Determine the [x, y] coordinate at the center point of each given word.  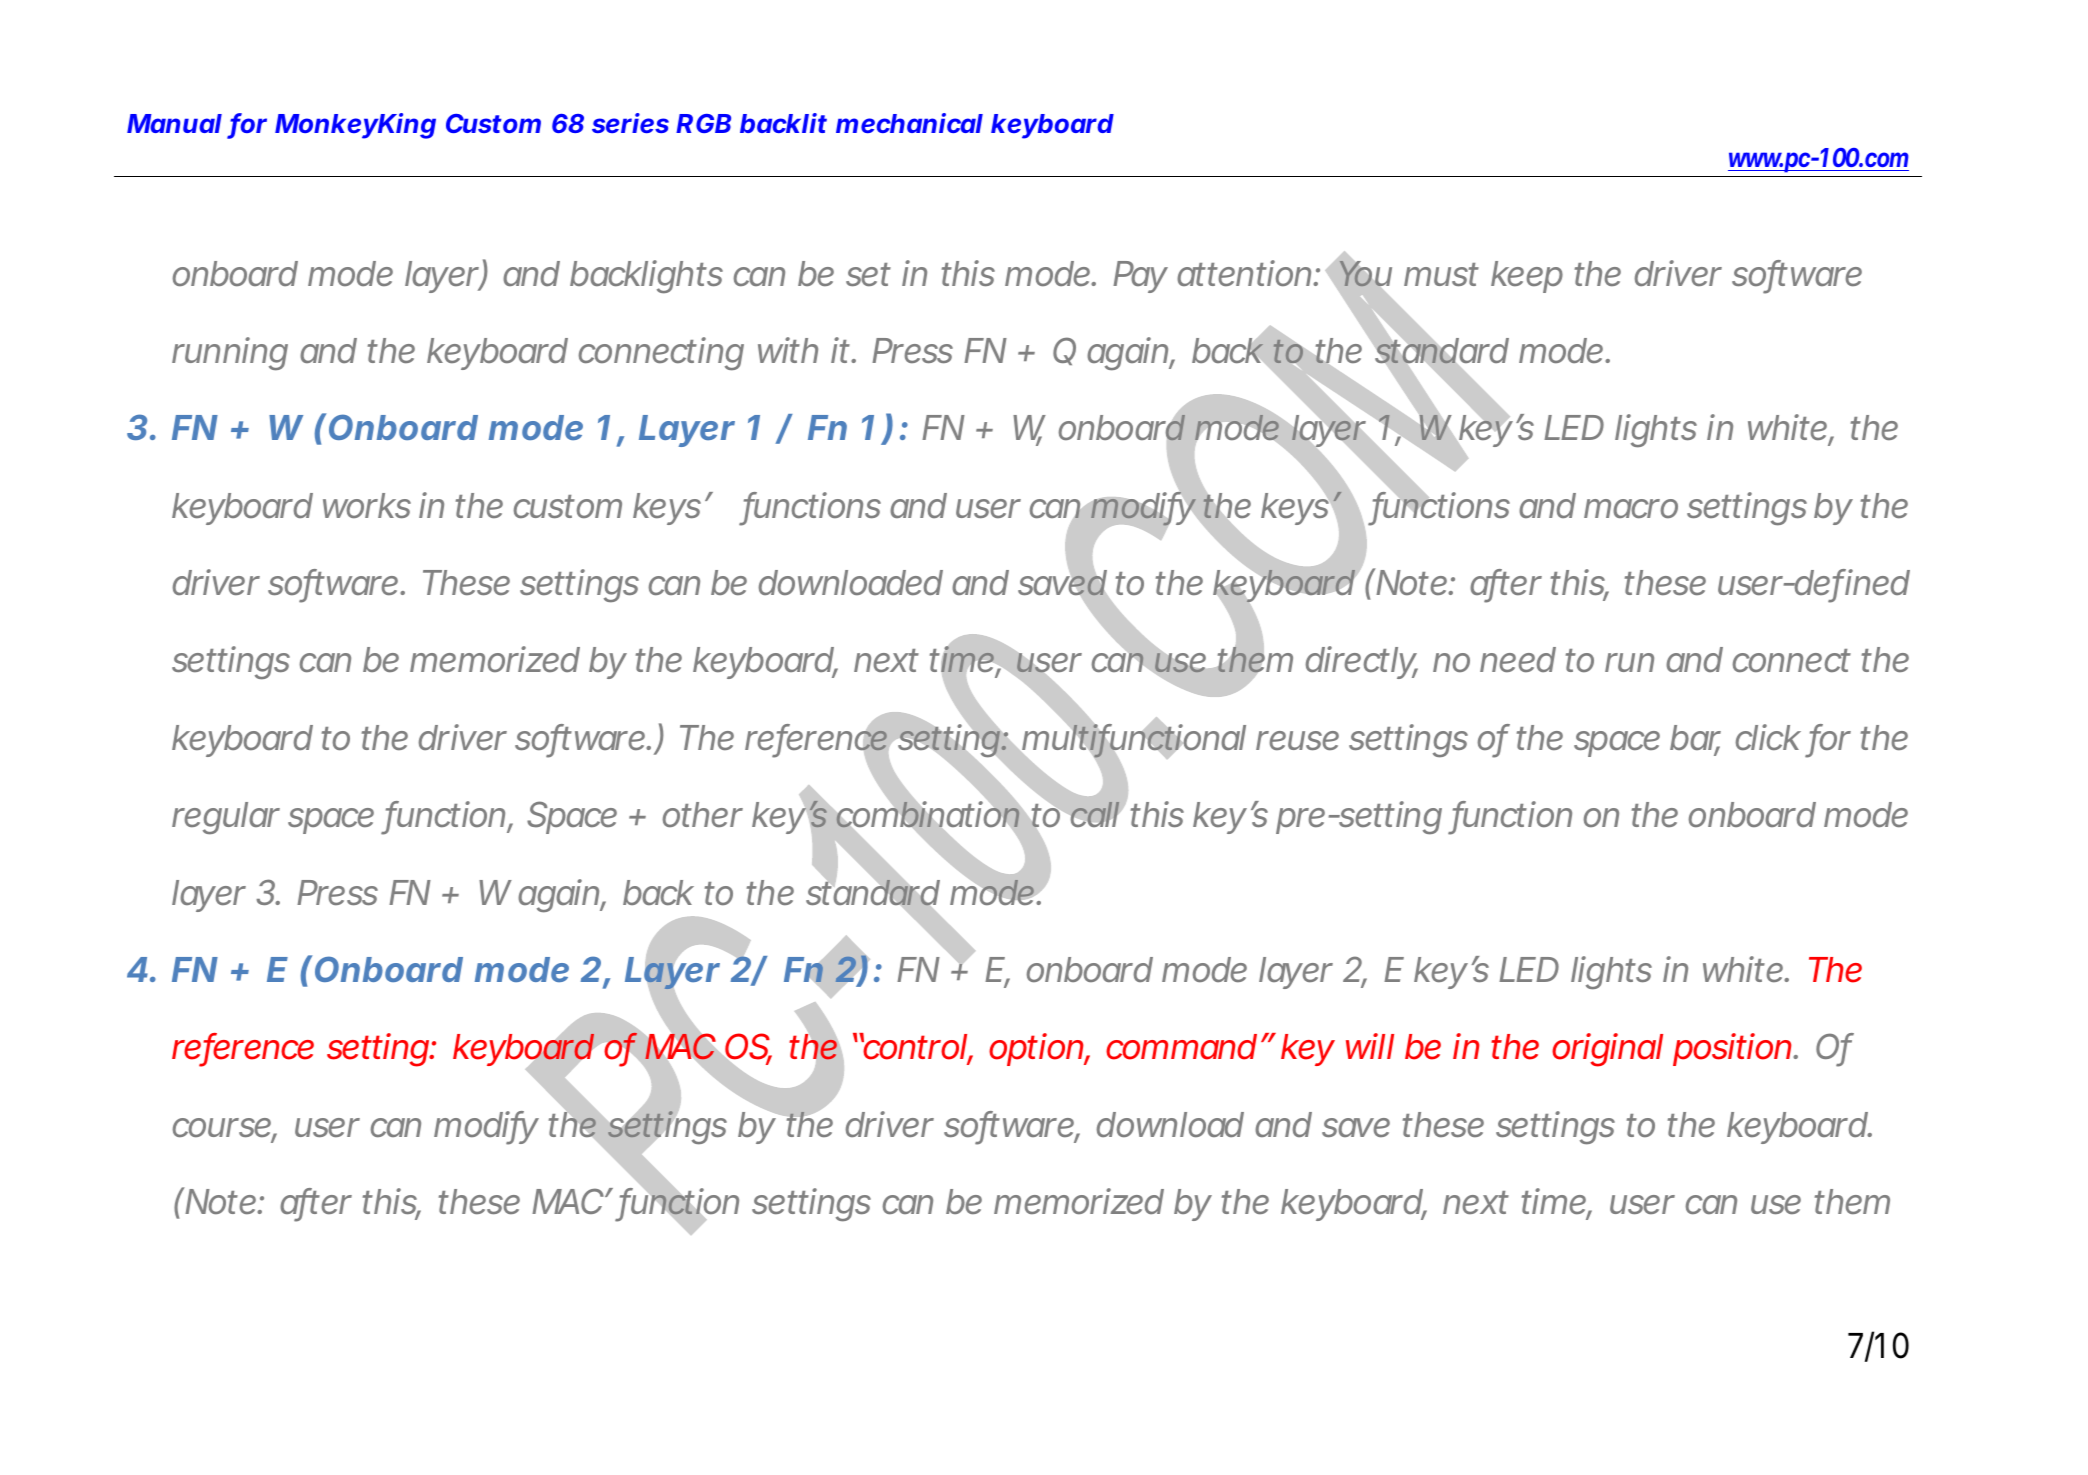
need [1518, 659]
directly [1362, 662]
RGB [703, 123]
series [630, 123]
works [367, 505]
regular [226, 818]
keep [1527, 277]
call [1095, 814]
